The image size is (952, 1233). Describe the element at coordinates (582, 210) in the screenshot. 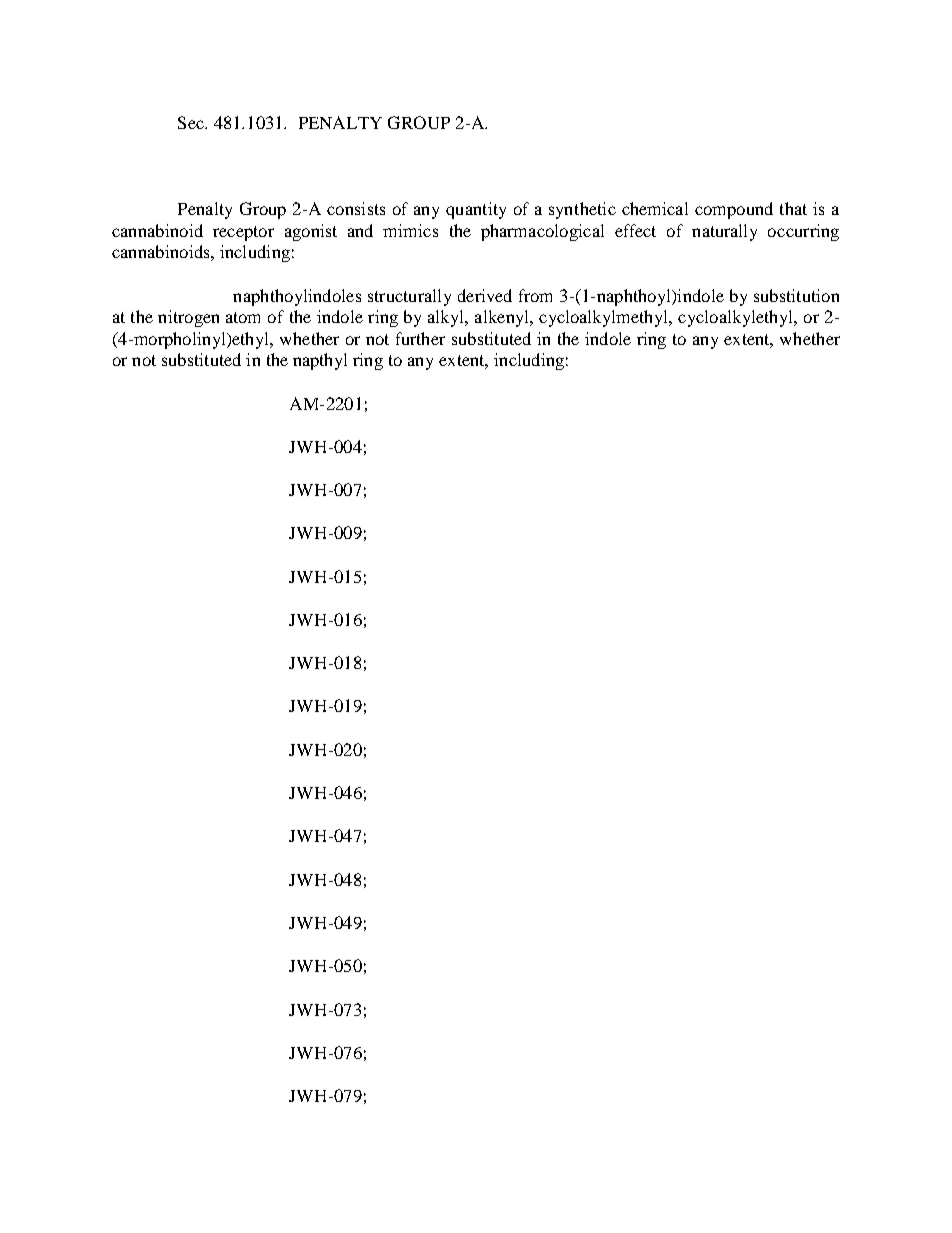

I see `synthetic` at that location.
